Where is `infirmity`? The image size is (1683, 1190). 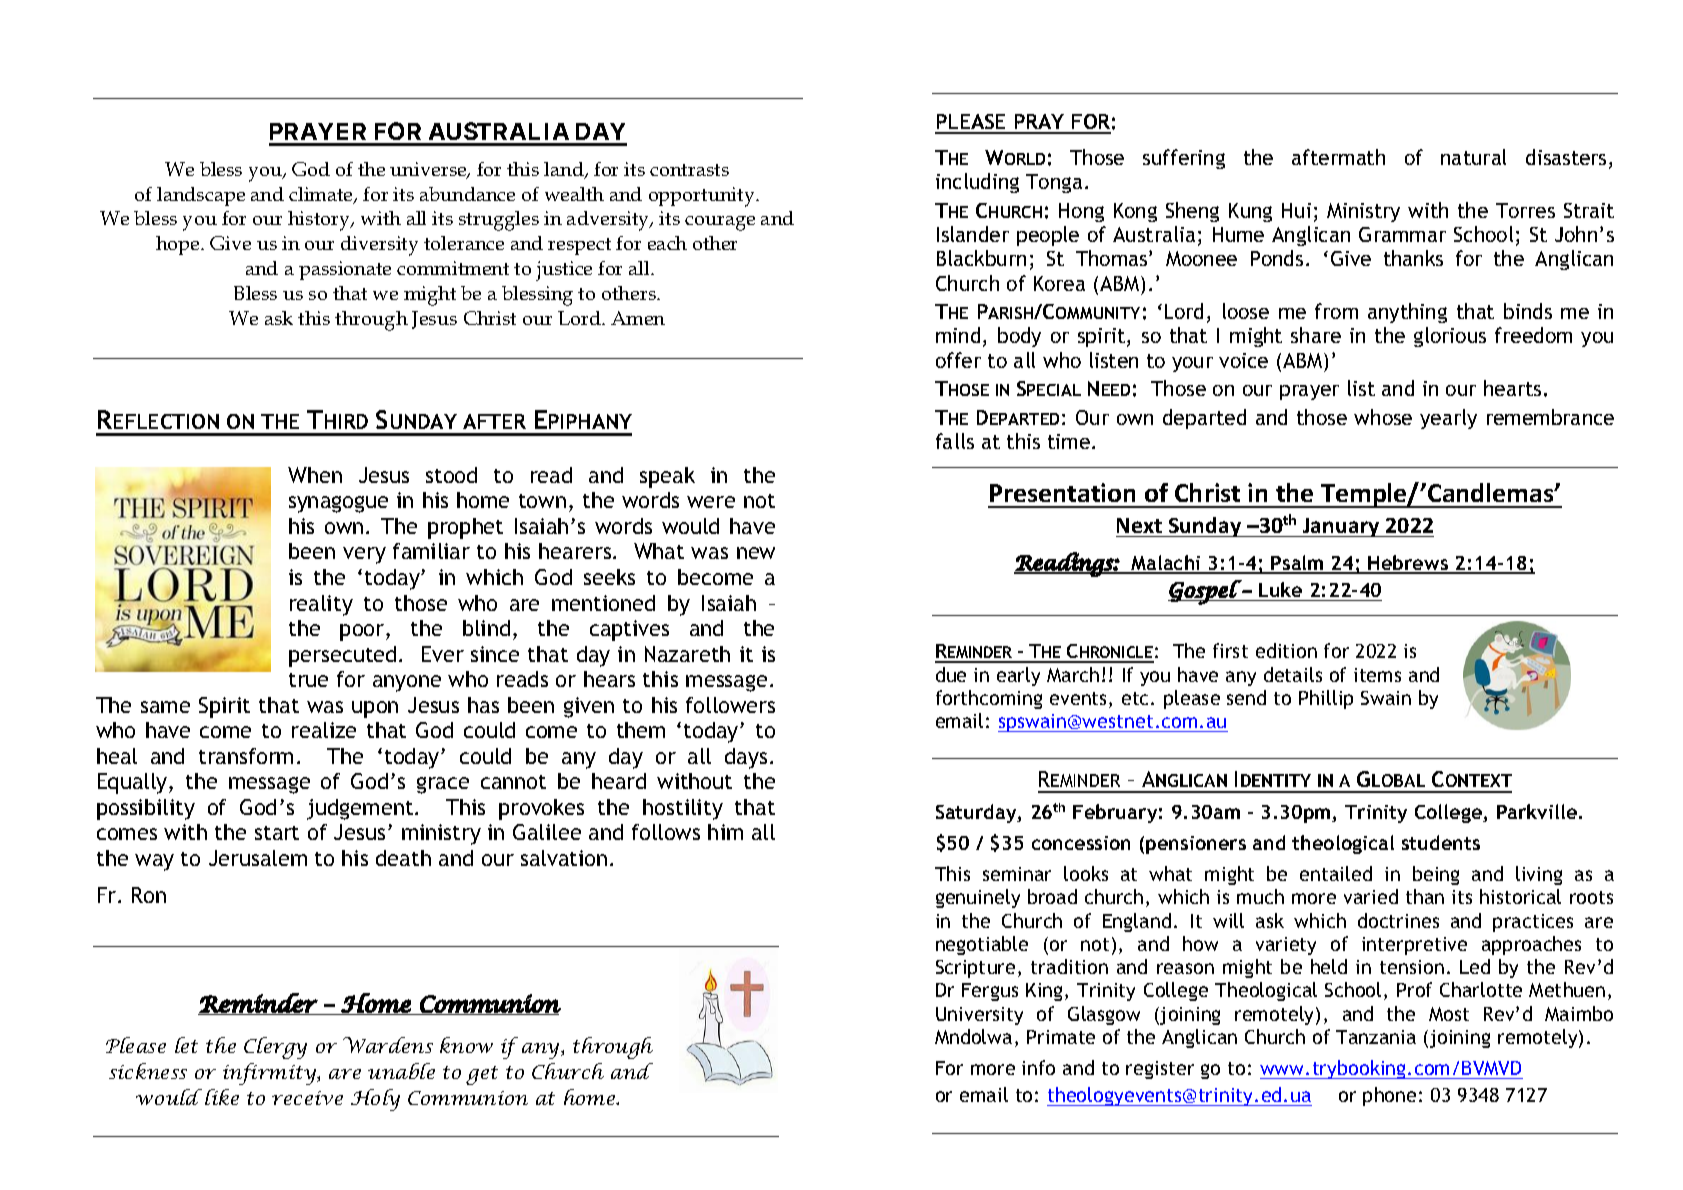
infirmity is located at coordinates (271, 1074).
